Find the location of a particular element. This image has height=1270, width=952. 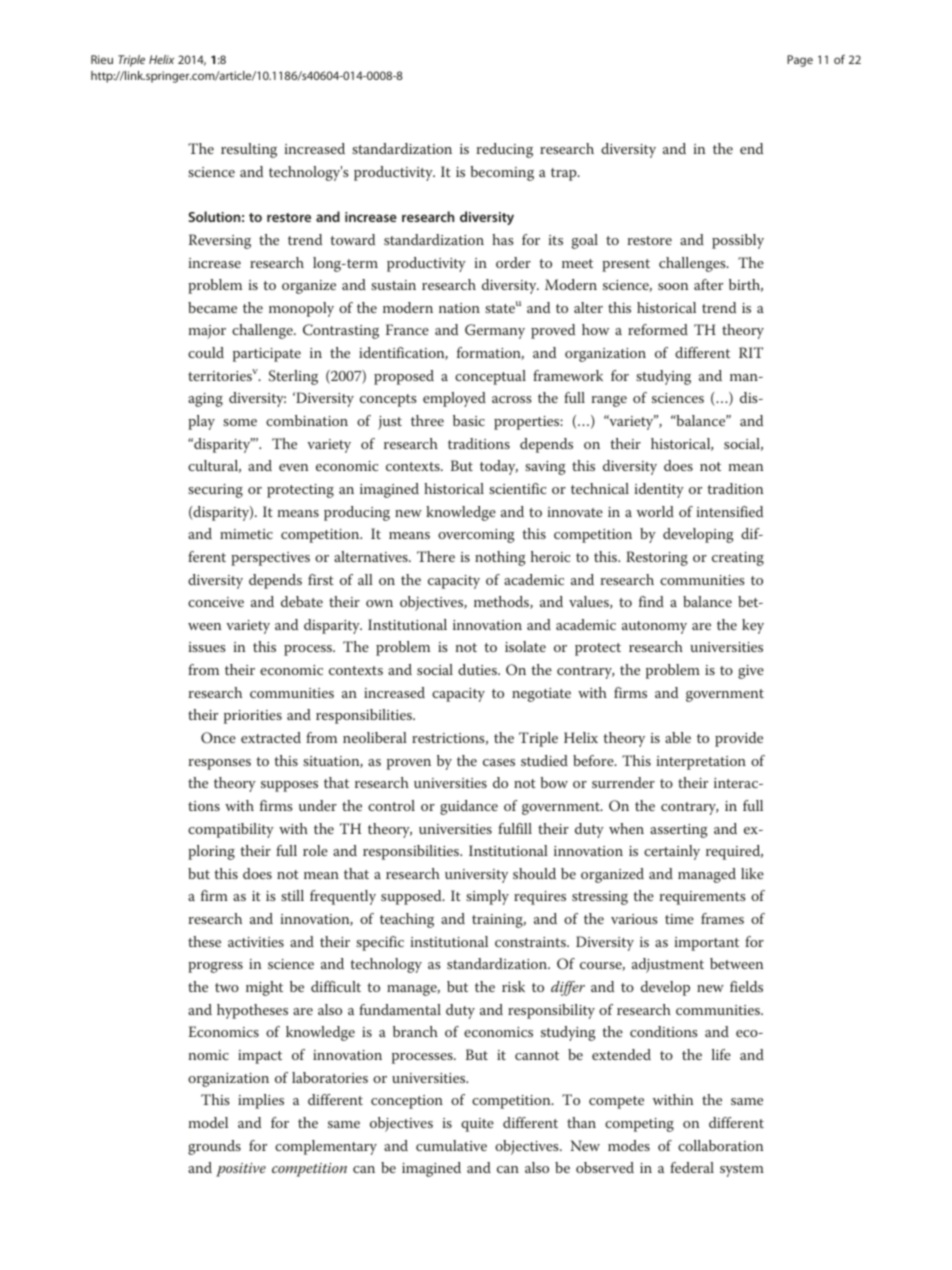

collaboration is located at coordinates (721, 1145).
